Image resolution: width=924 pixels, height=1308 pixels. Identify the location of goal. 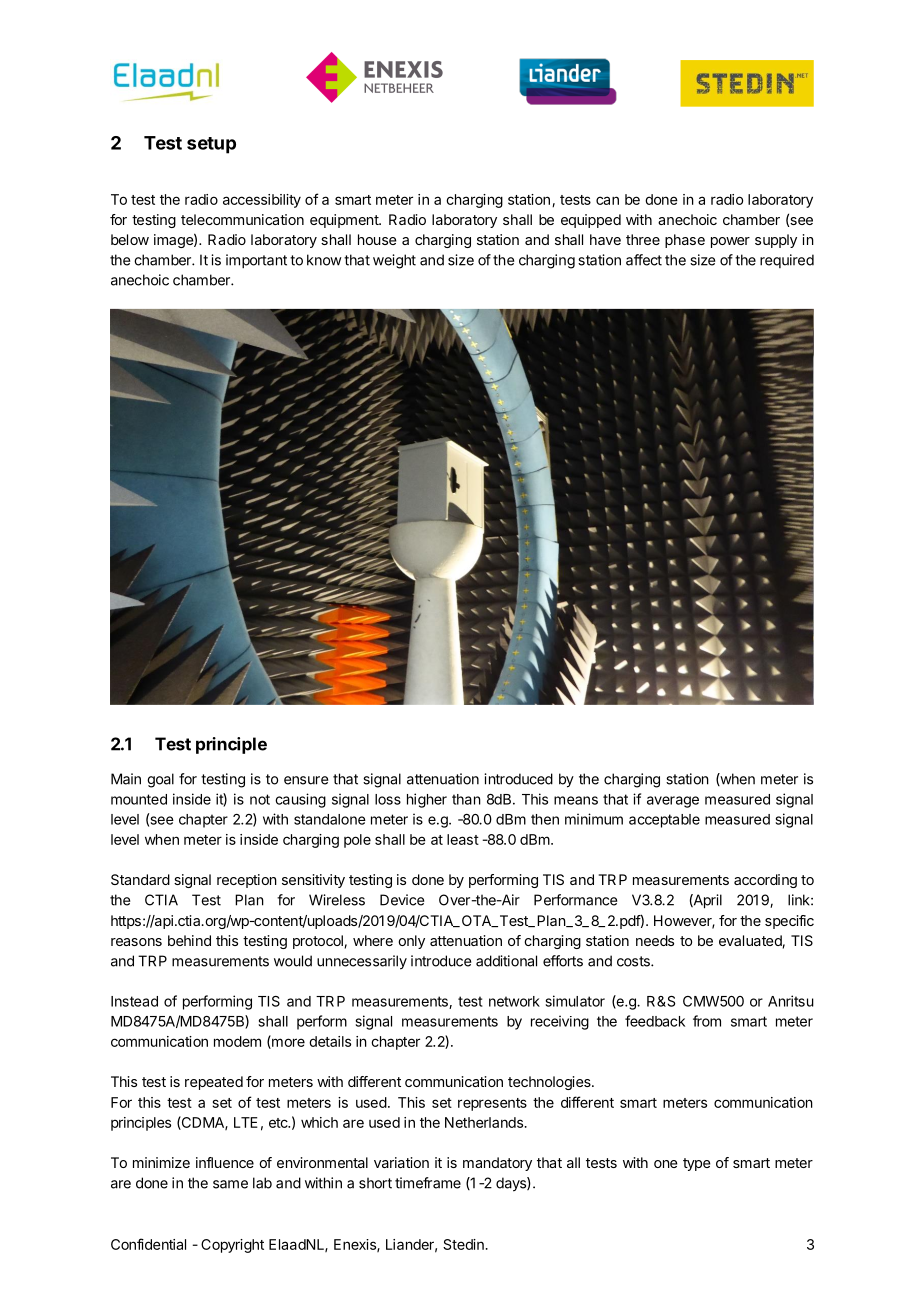
(160, 780).
